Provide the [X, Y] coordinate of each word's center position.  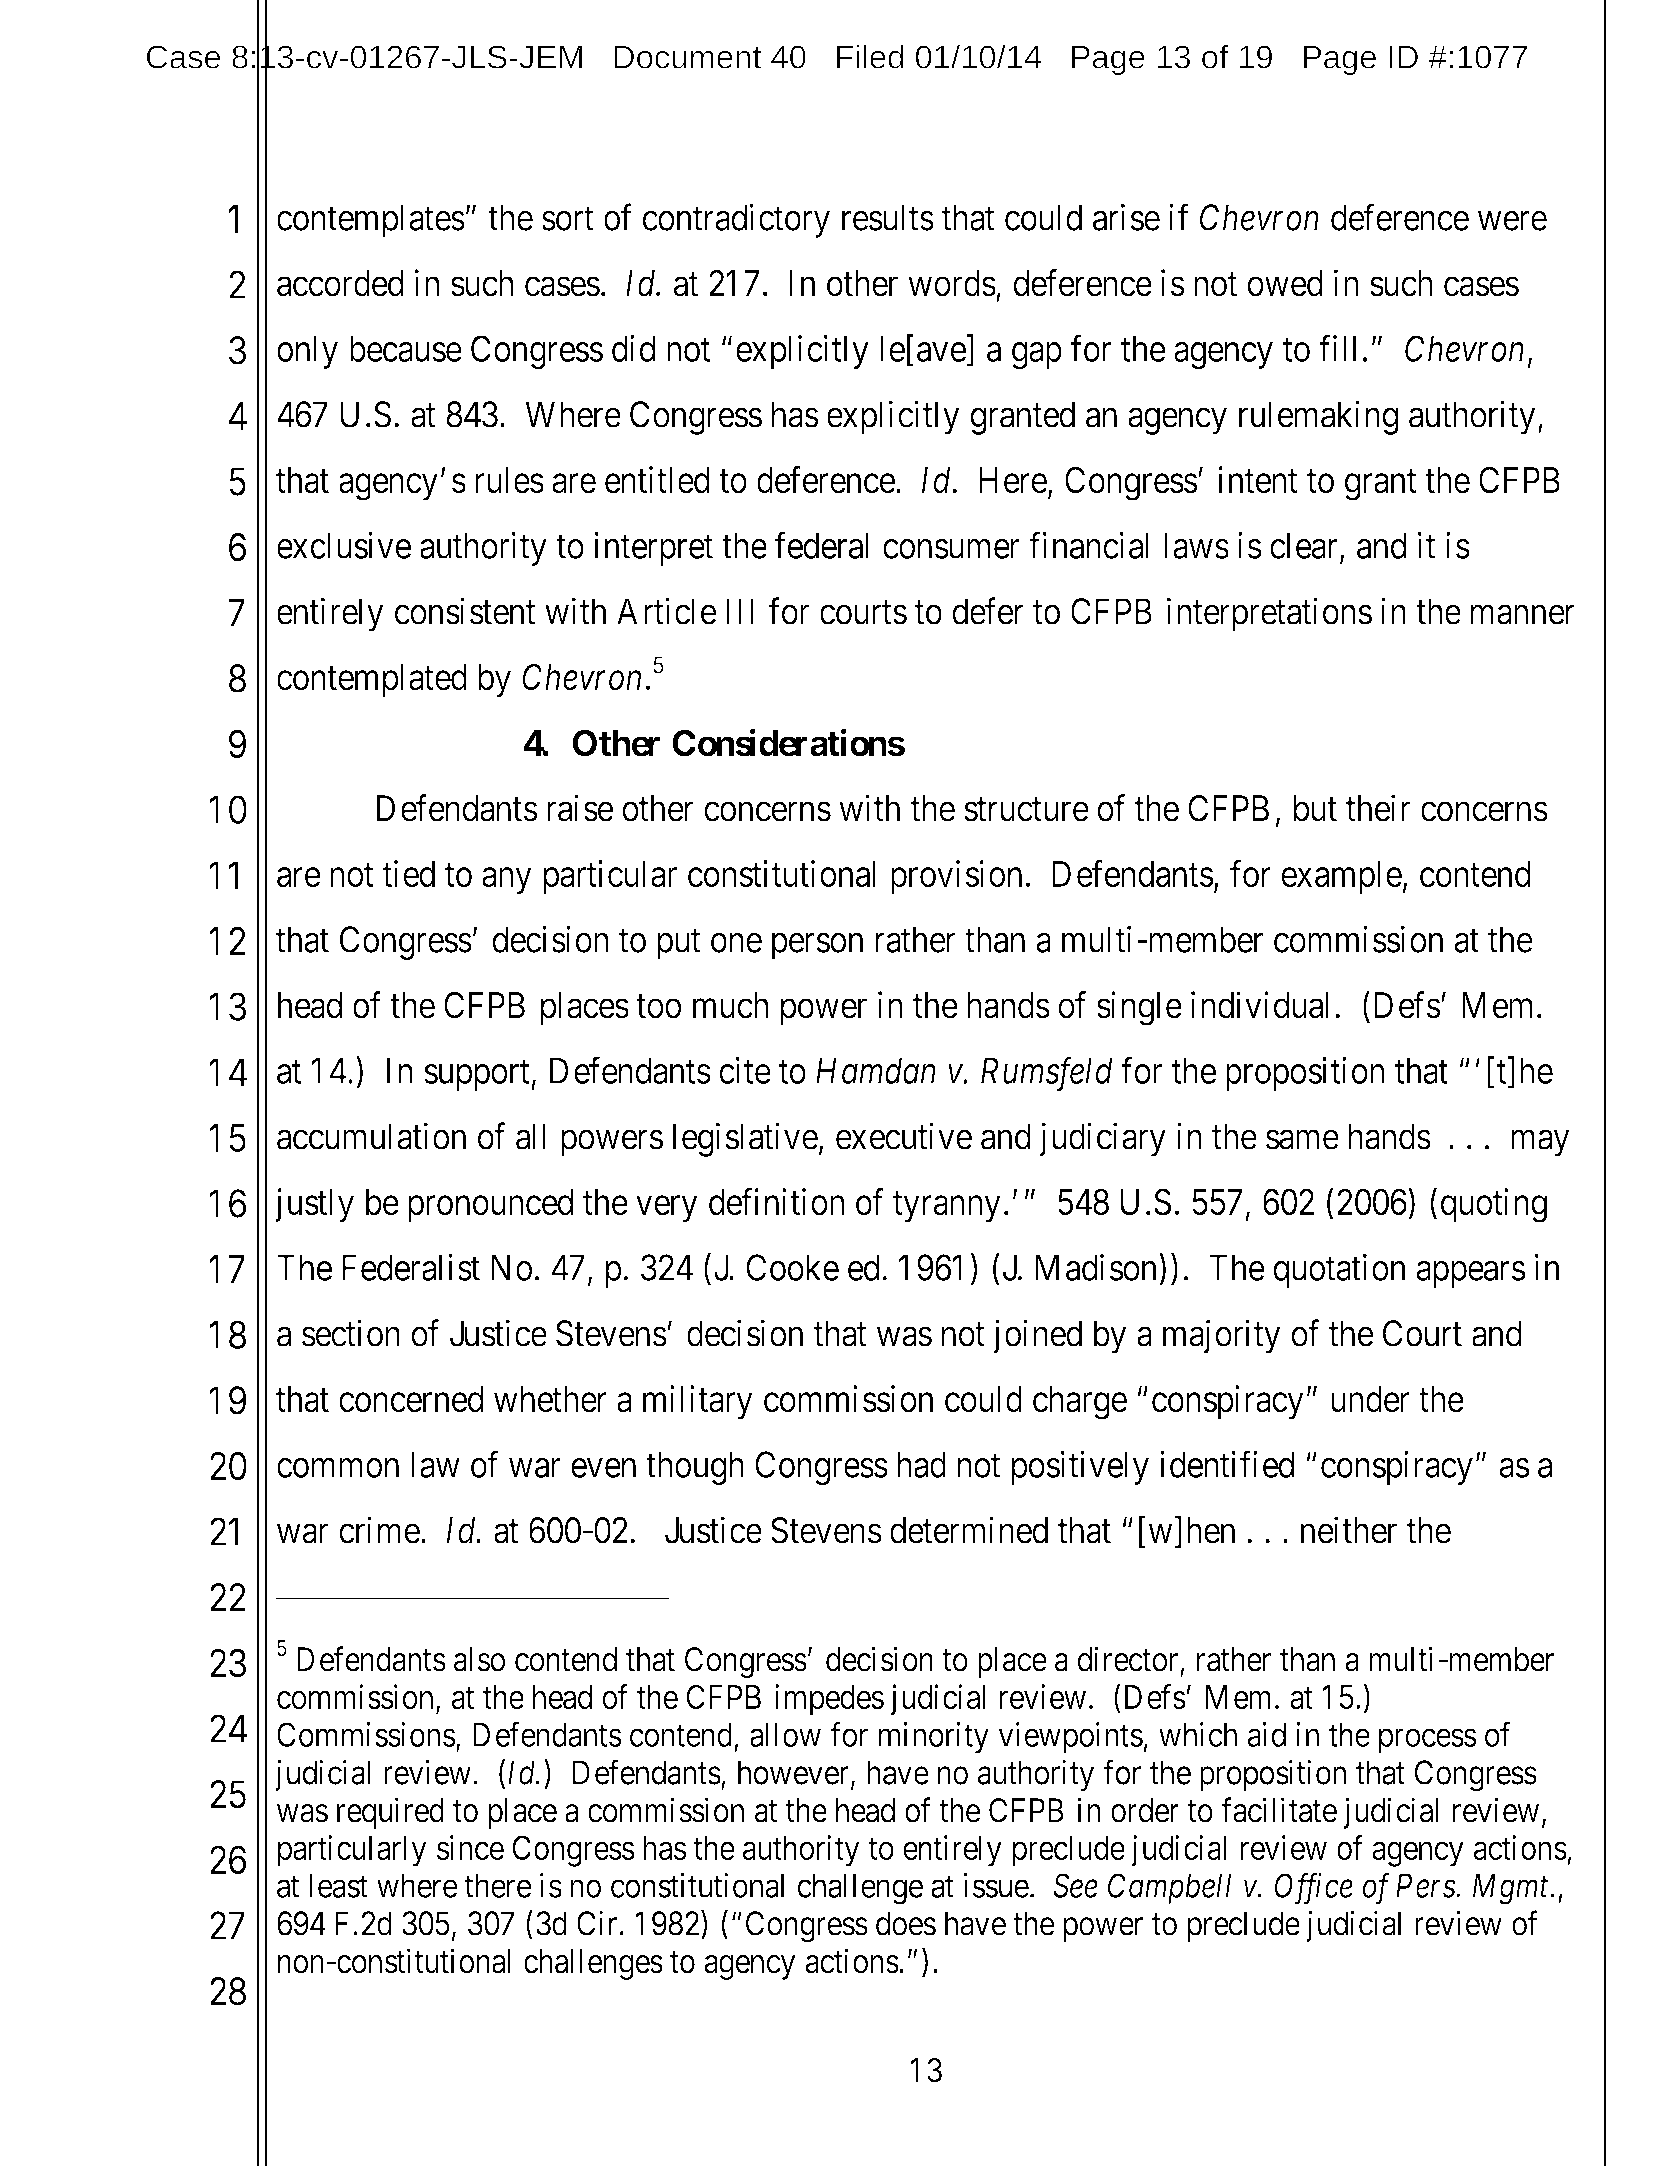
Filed [870, 56]
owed [1285, 283]
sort [568, 219]
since [470, 1847]
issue [996, 1885]
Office [1314, 1889]
